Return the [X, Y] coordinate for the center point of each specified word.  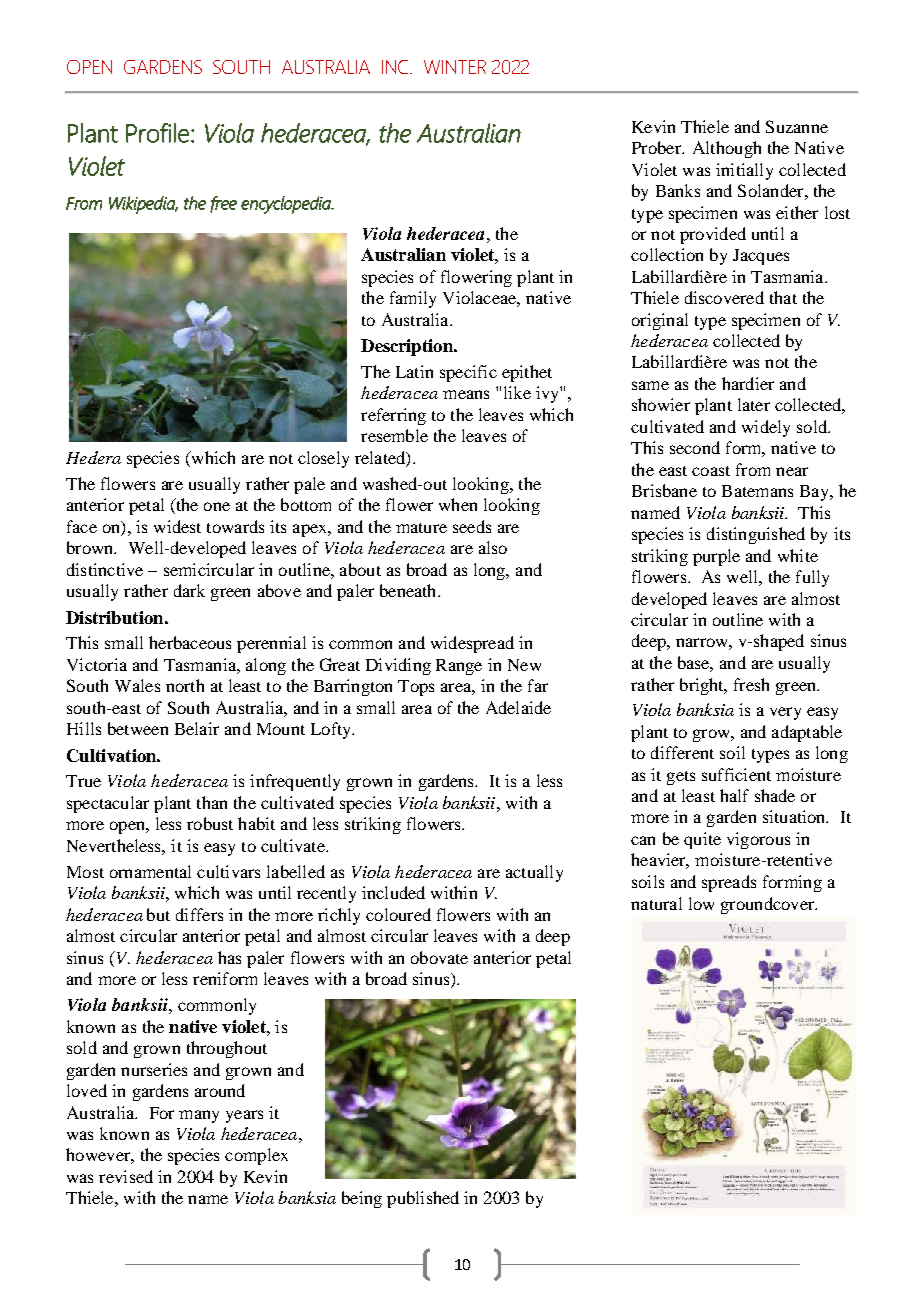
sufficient [736, 774]
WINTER [455, 67]
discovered [724, 297]
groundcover [769, 905]
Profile [157, 133]
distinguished [756, 535]
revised [126, 1176]
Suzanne [797, 126]
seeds [472, 526]
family [413, 299]
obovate [439, 957]
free [223, 204]
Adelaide [518, 707]
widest [177, 526]
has [229, 957]
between [138, 728]
